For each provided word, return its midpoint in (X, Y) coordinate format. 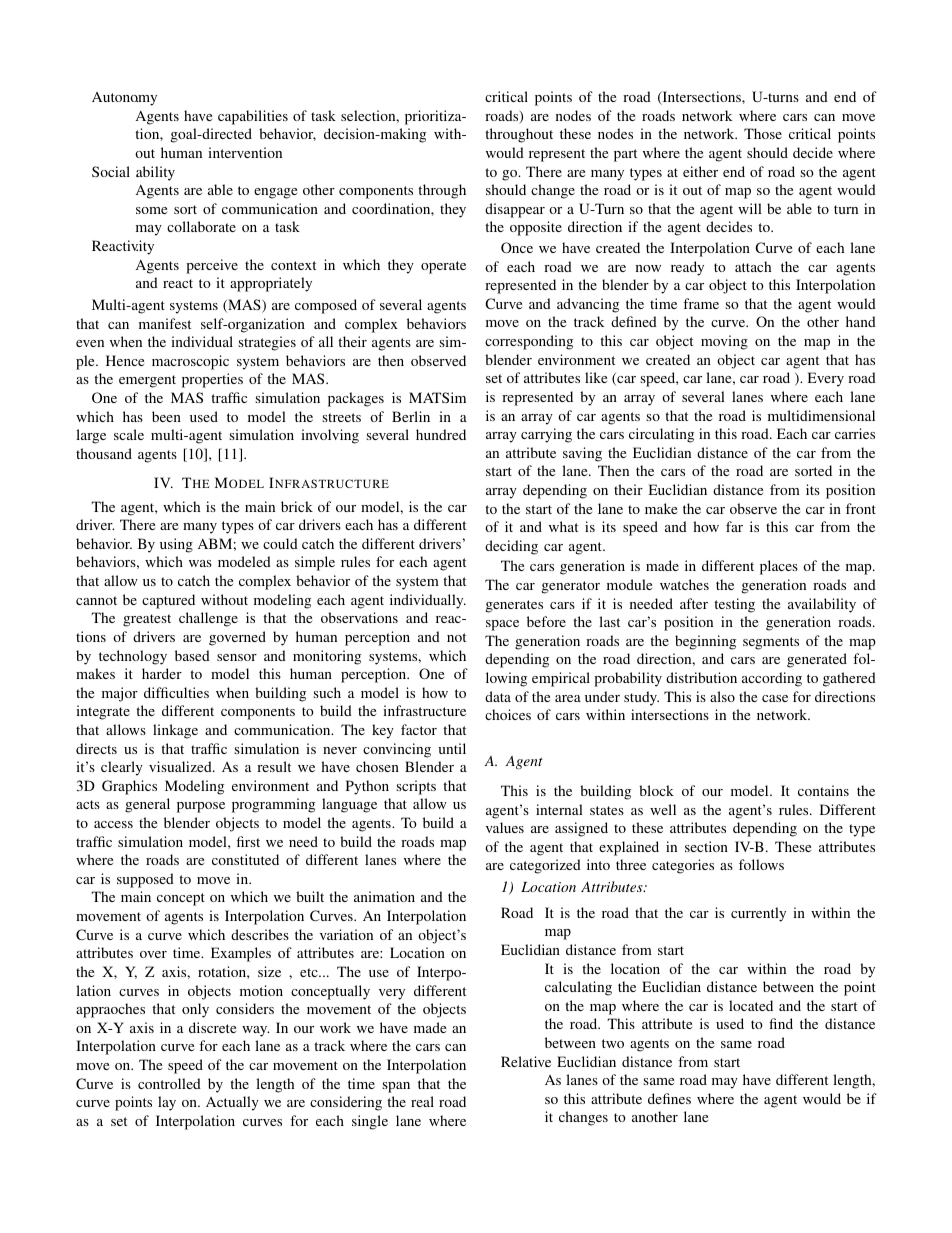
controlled (169, 1083)
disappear (515, 210)
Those (763, 133)
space (502, 625)
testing (734, 605)
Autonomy (124, 99)
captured (168, 601)
